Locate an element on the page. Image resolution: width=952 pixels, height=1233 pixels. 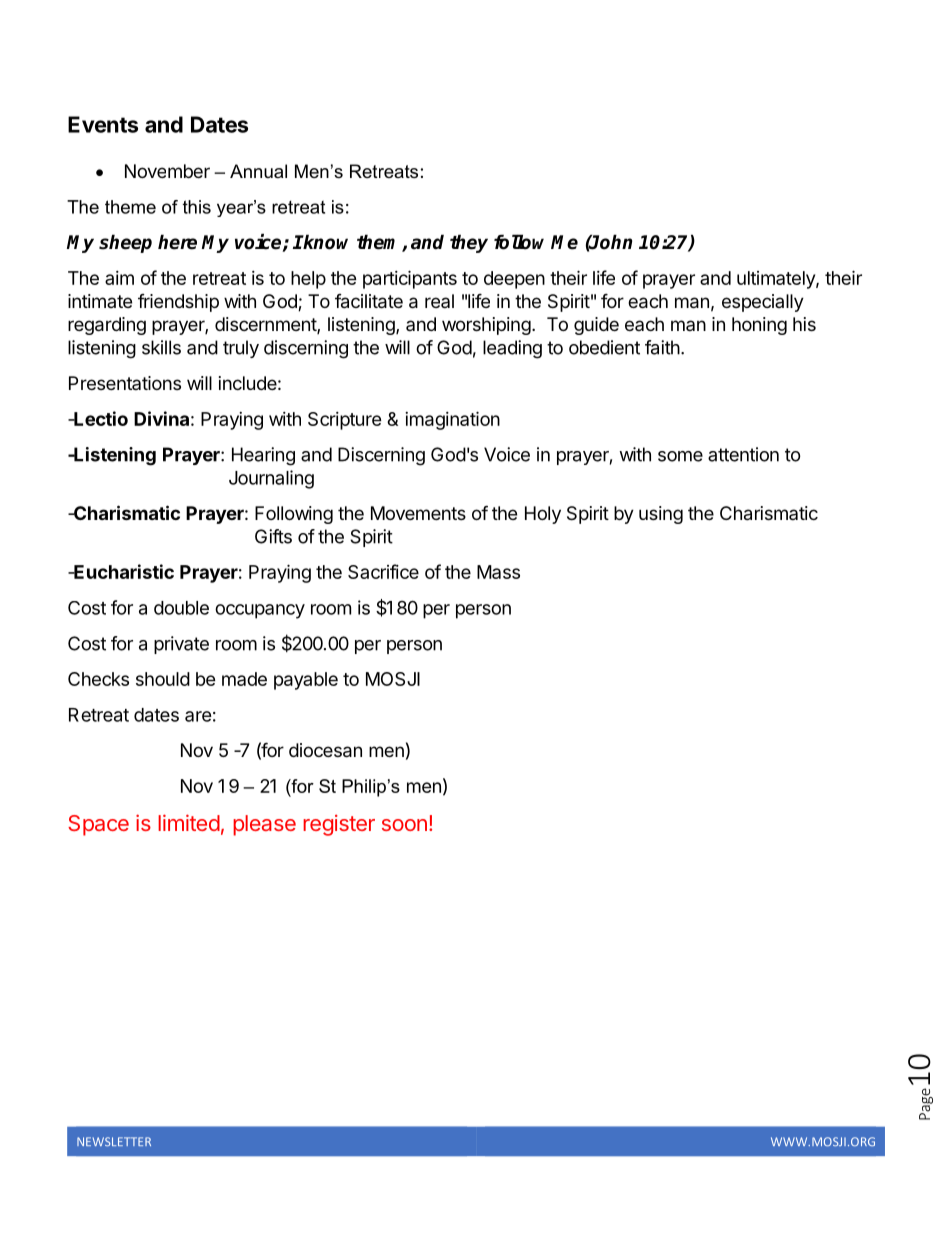
soon is located at coordinates (404, 825).
